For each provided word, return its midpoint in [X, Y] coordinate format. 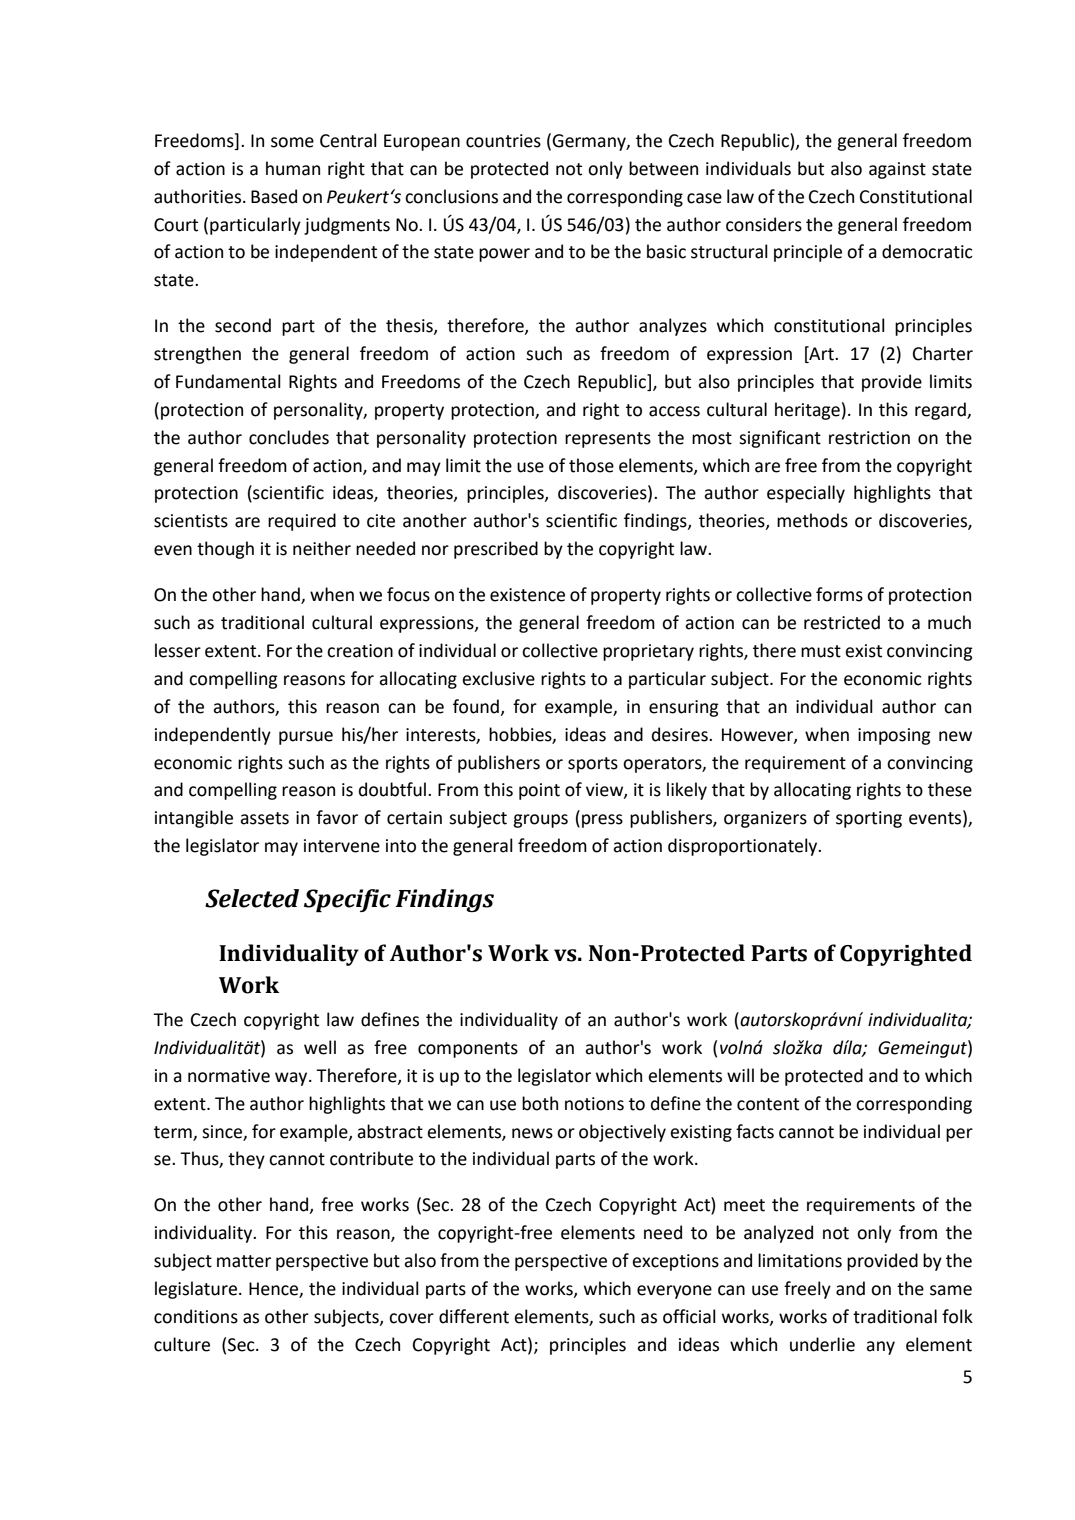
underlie [822, 1344]
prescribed [496, 550]
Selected [252, 898]
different [474, 1316]
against [897, 170]
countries [503, 141]
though [225, 550]
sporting [869, 819]
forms [839, 594]
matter [244, 1261]
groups [540, 821]
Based [274, 196]
